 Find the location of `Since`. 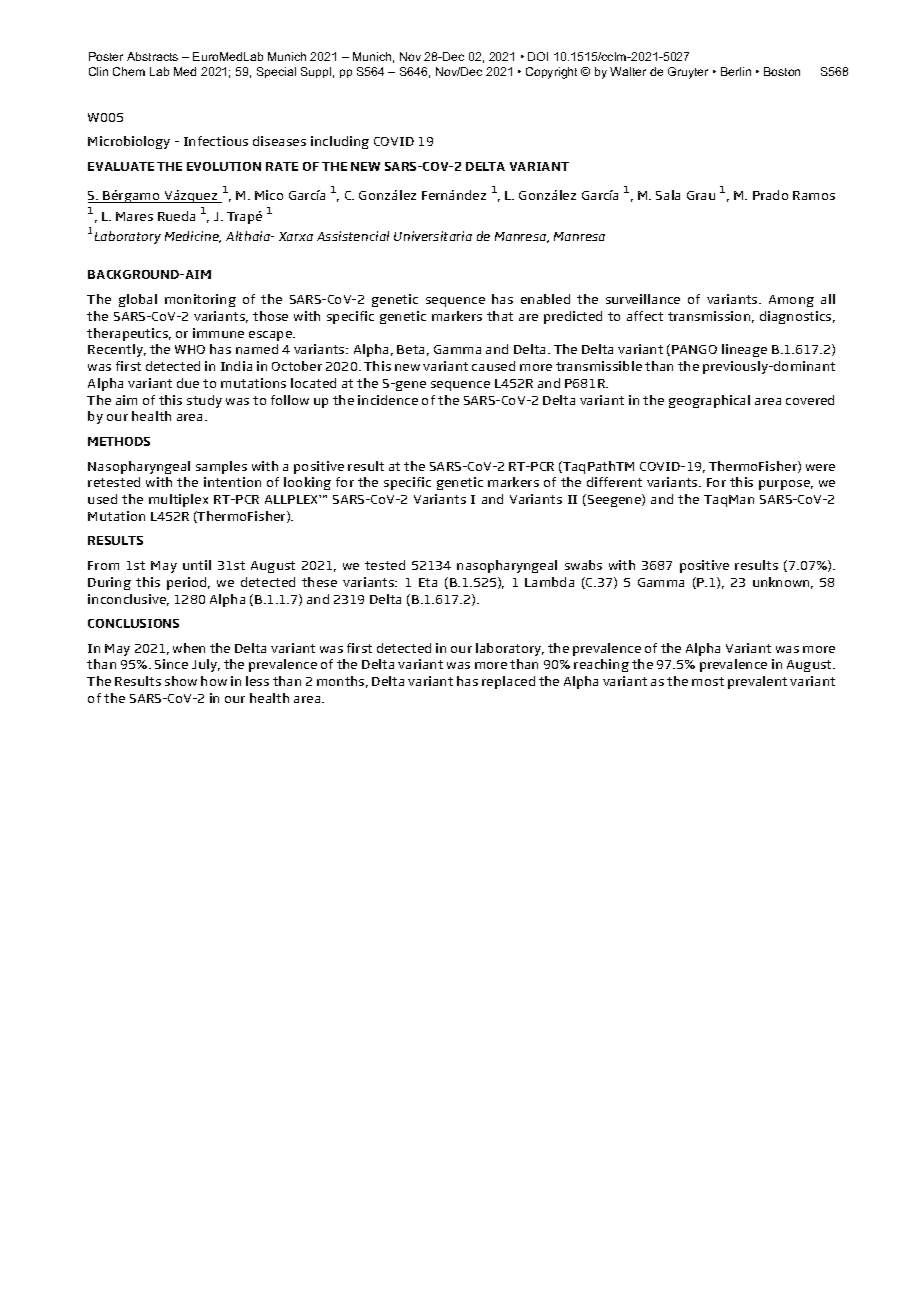

Since is located at coordinates (171, 664).
